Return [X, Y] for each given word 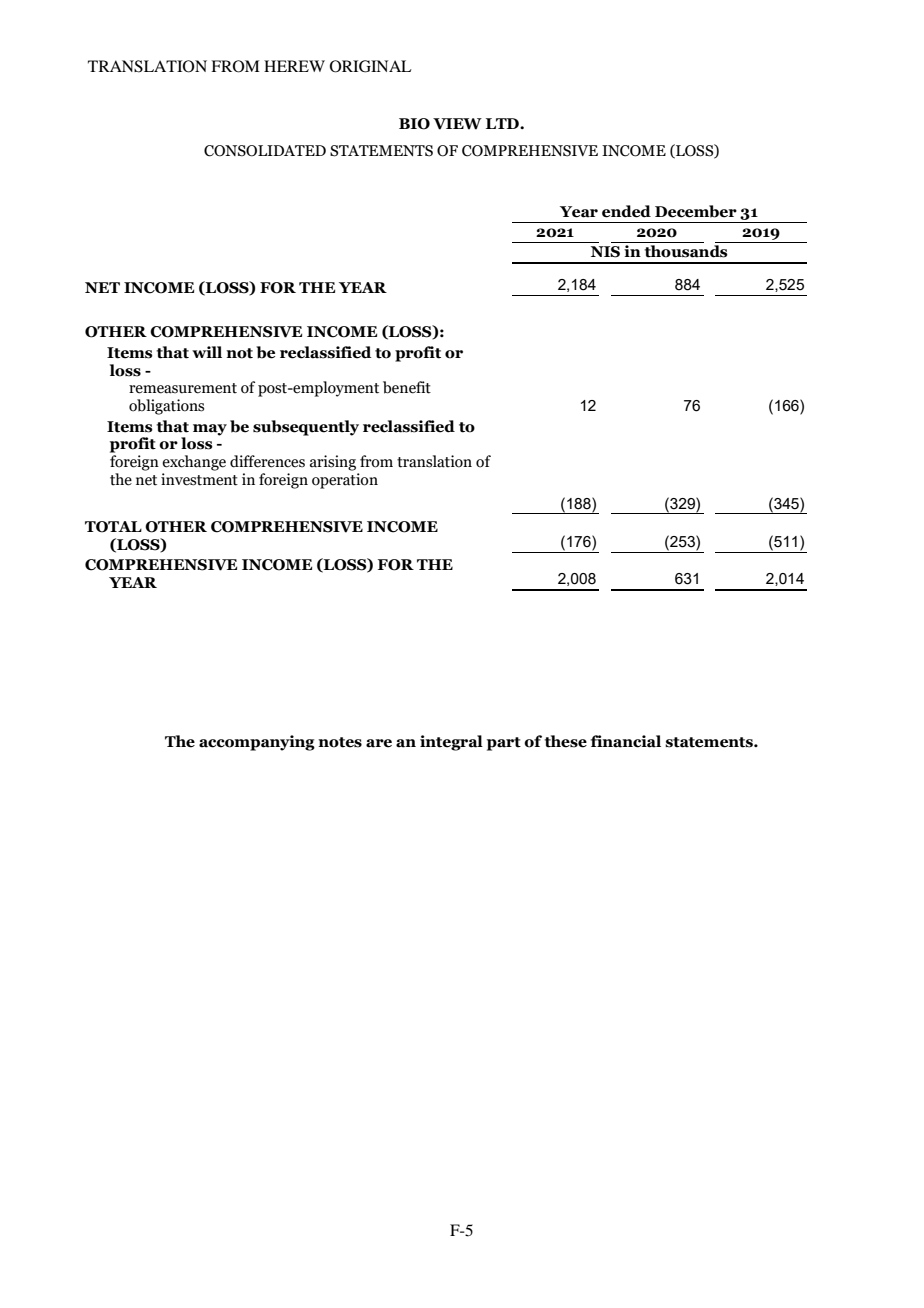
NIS [605, 252]
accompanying [257, 743]
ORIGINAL [371, 66]
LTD [503, 123]
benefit [407, 387]
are [379, 743]
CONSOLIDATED [265, 151]
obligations [166, 407]
